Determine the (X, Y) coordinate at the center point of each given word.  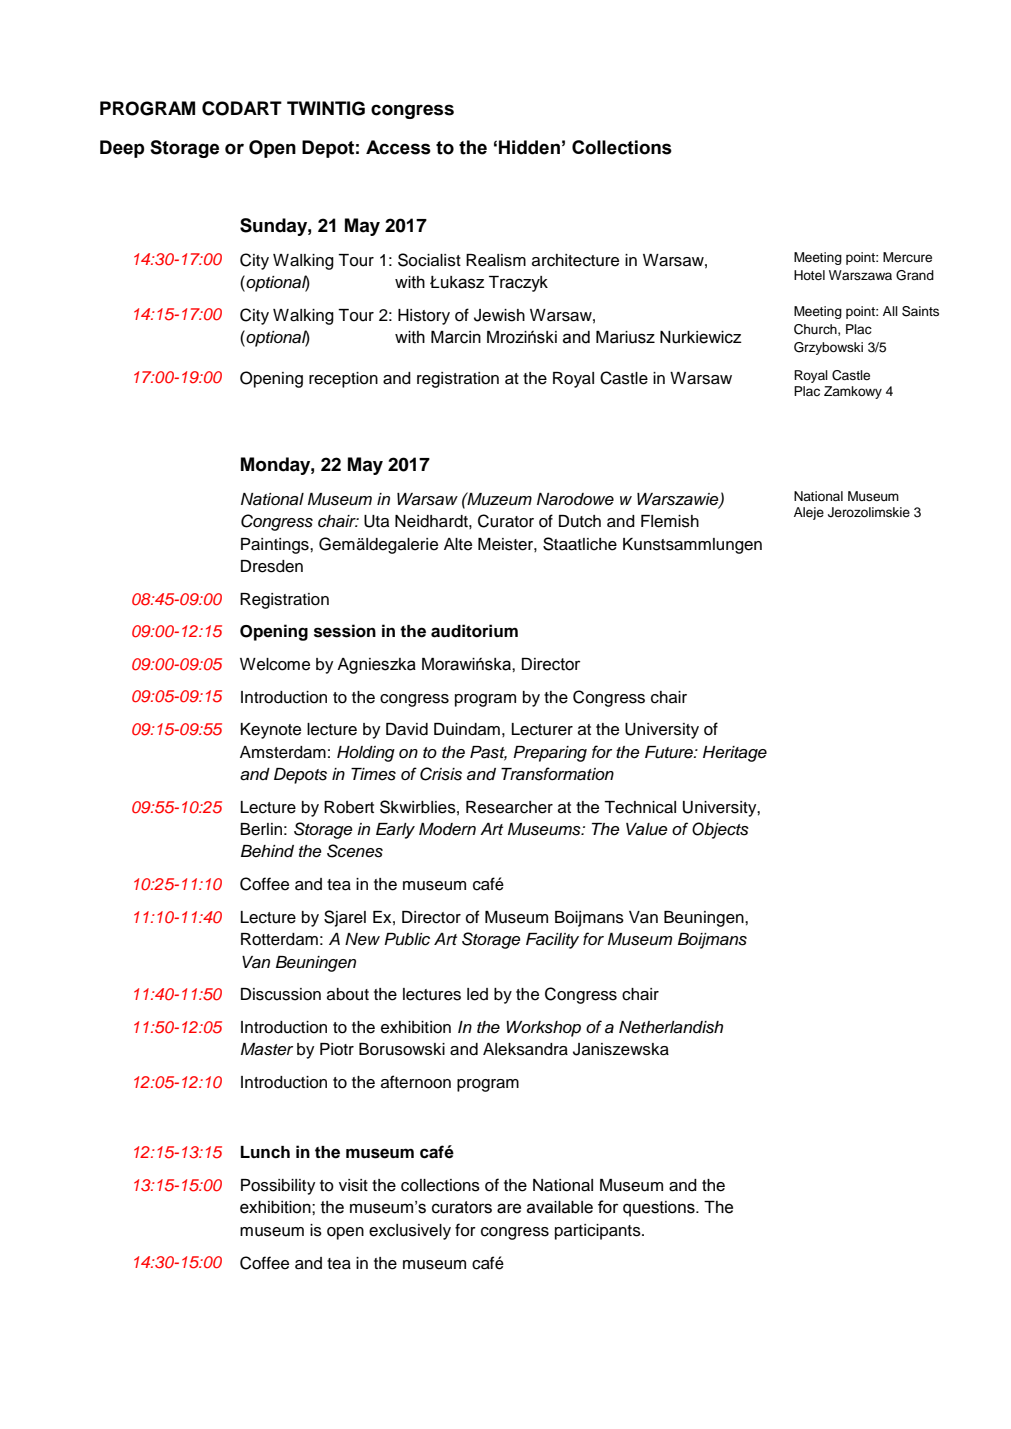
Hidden (529, 147)
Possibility (278, 1187)
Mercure (907, 257)
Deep (122, 149)
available (560, 1207)
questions (660, 1209)
